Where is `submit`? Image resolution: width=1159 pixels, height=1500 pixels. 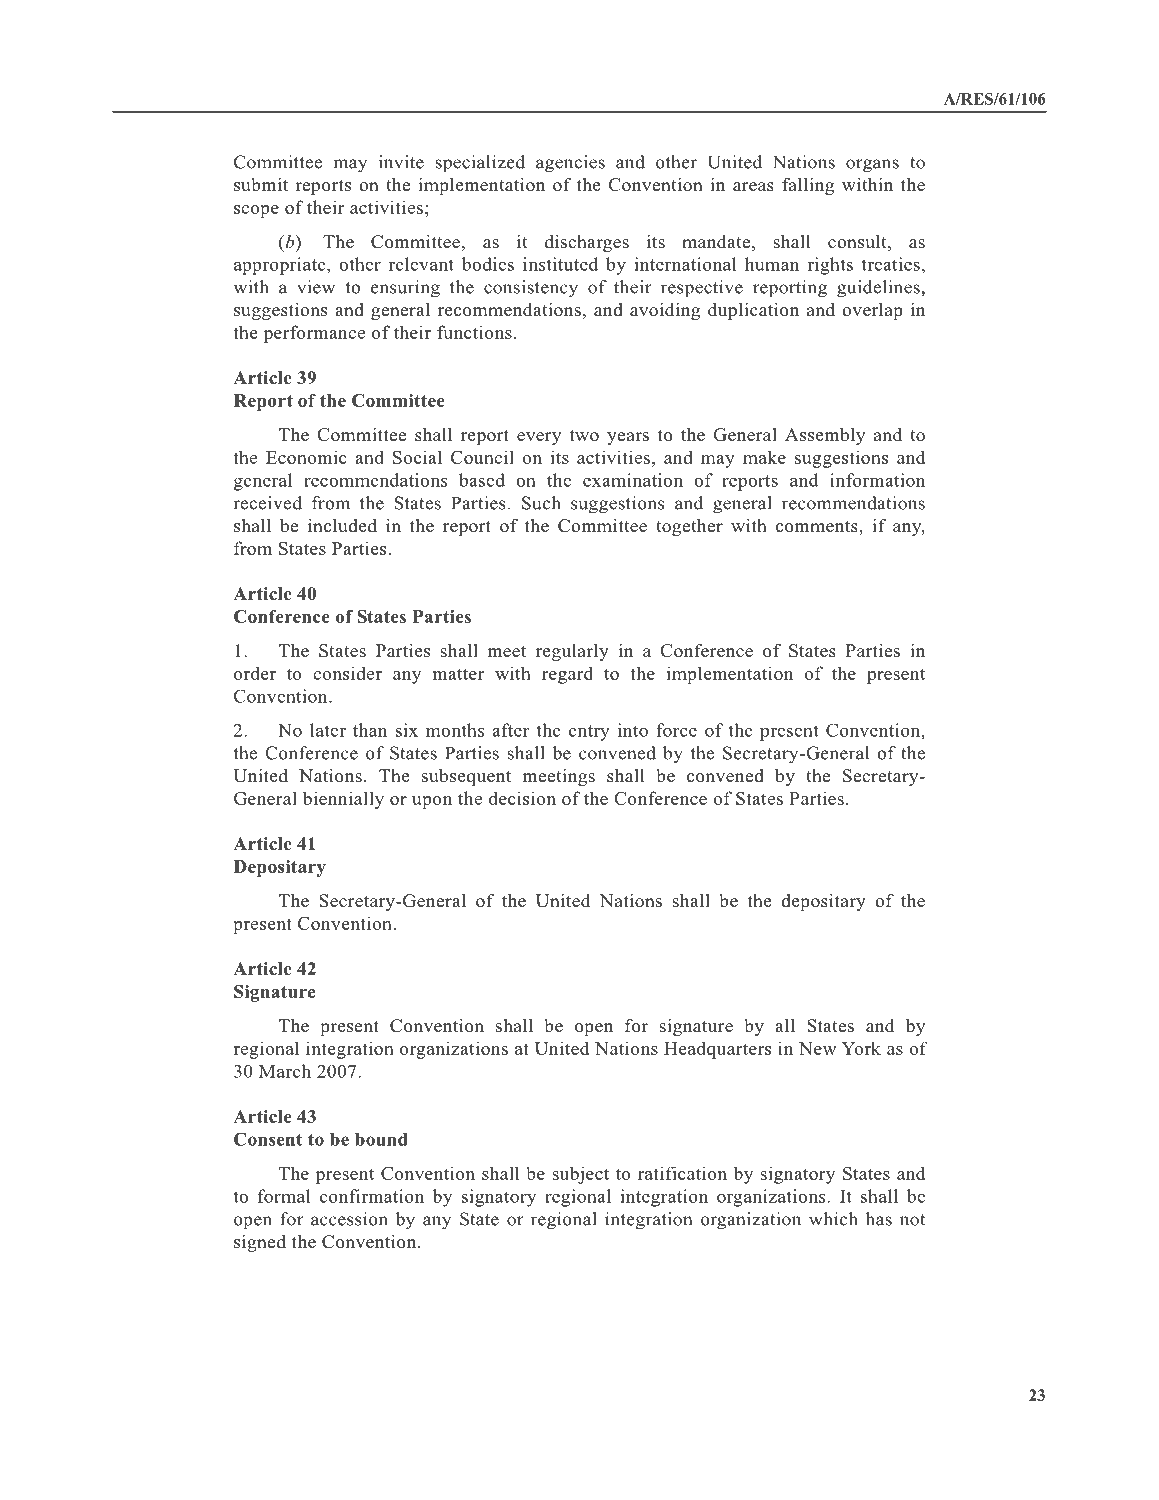
submit is located at coordinates (261, 185).
